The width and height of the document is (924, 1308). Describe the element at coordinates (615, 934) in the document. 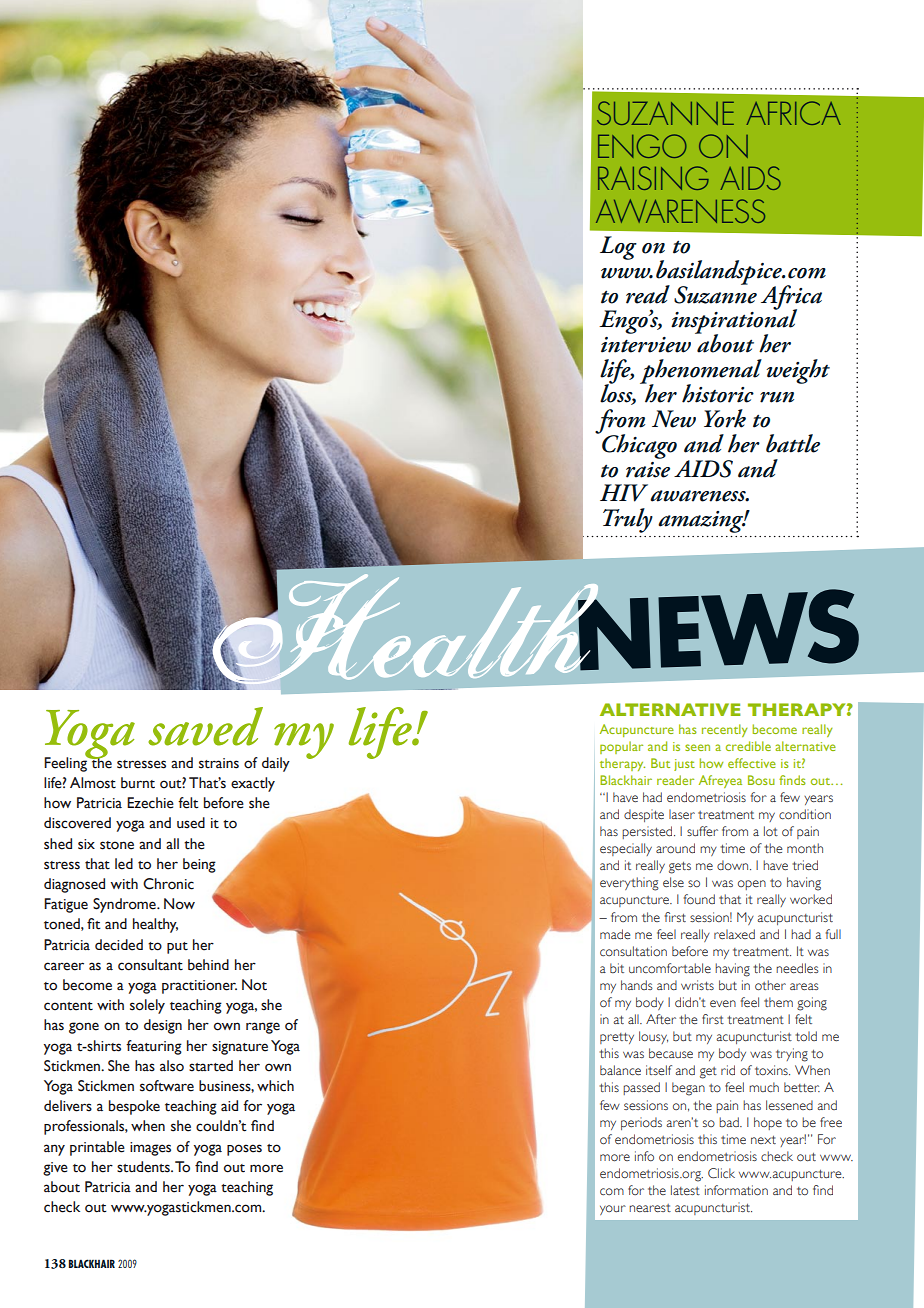

I see `made` at that location.
